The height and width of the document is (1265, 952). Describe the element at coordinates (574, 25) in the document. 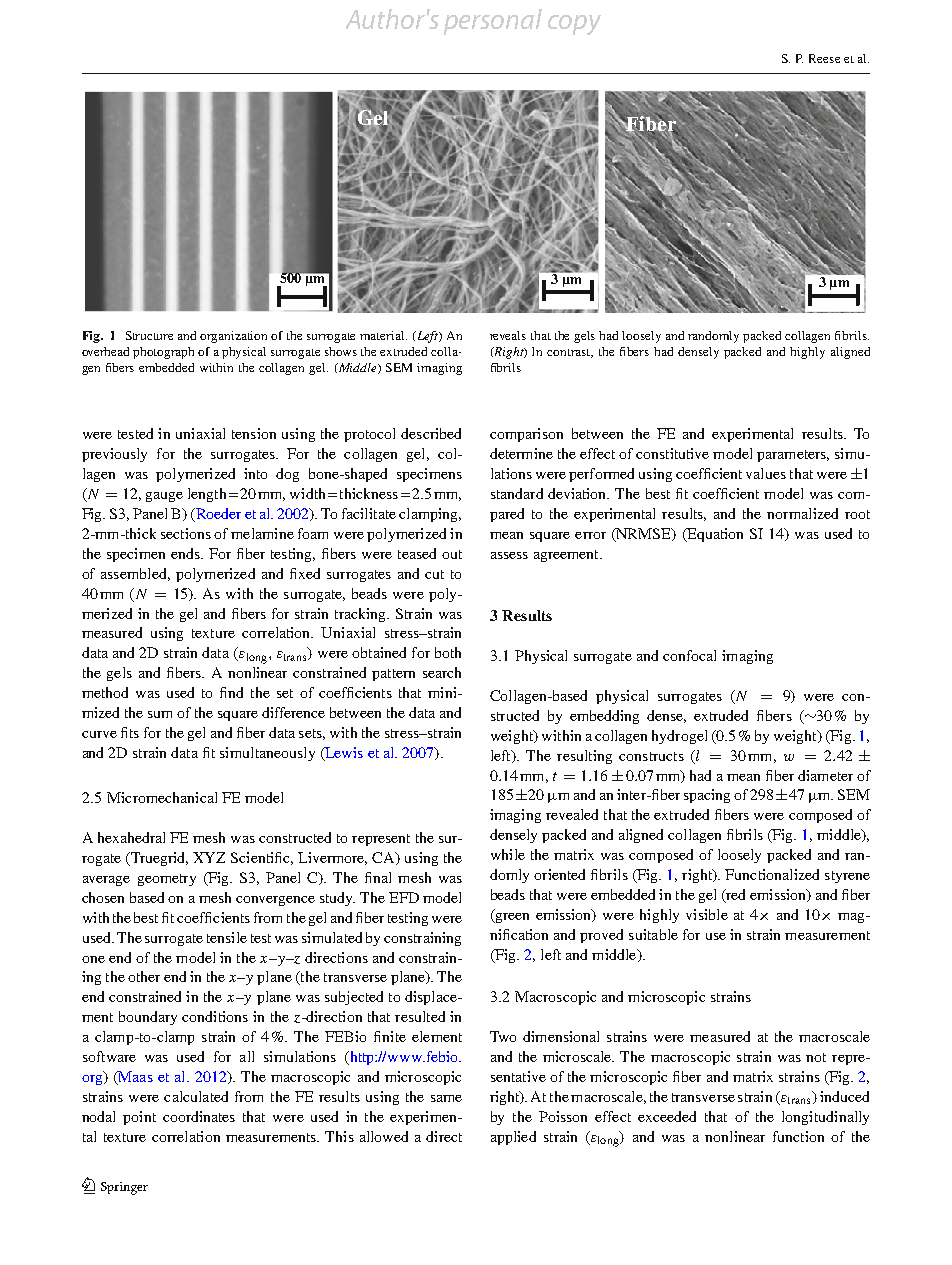

I see `copy` at that location.
